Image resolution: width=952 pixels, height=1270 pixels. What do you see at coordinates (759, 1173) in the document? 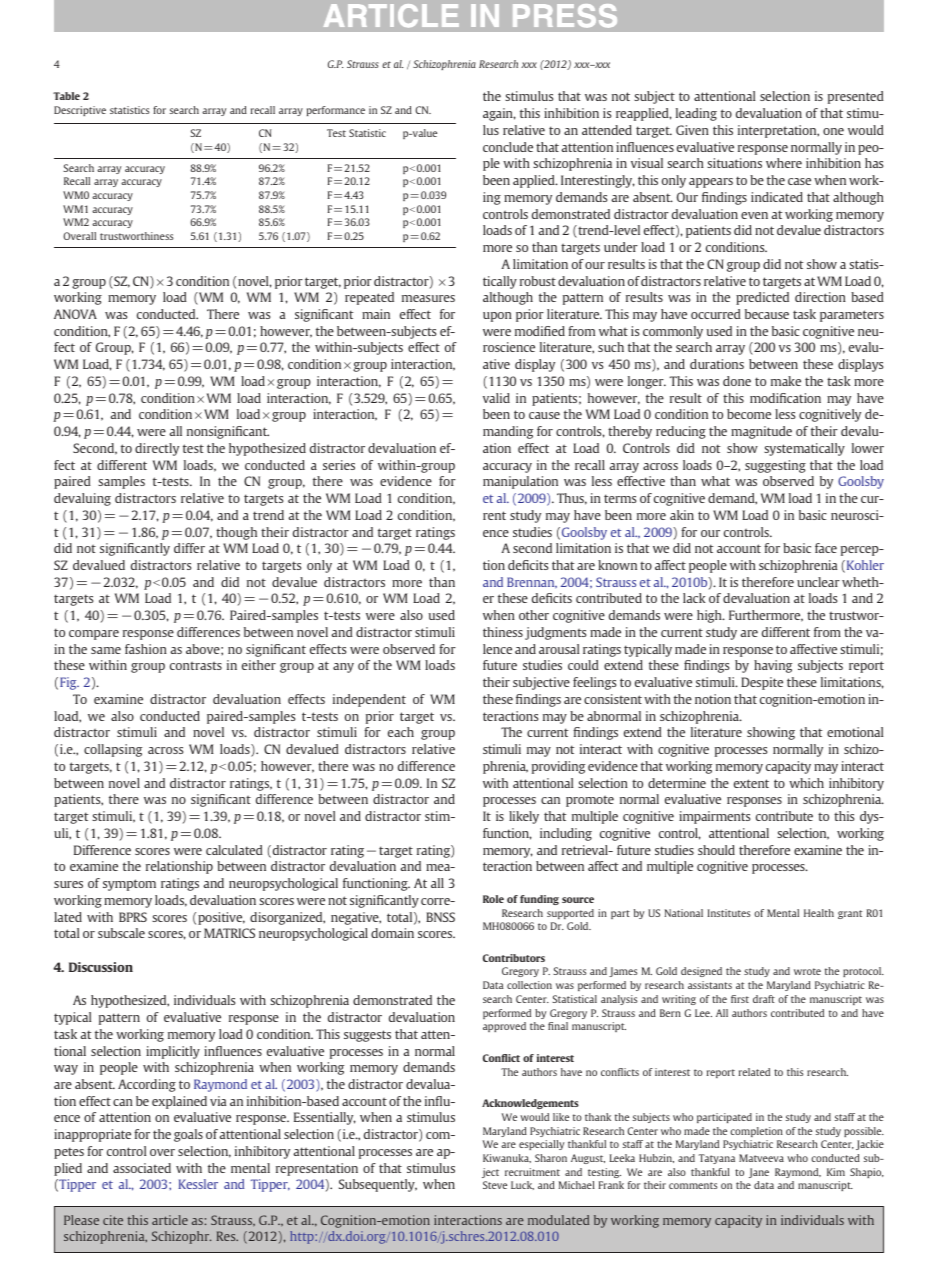
I see `Jane` at bounding box center [759, 1173].
